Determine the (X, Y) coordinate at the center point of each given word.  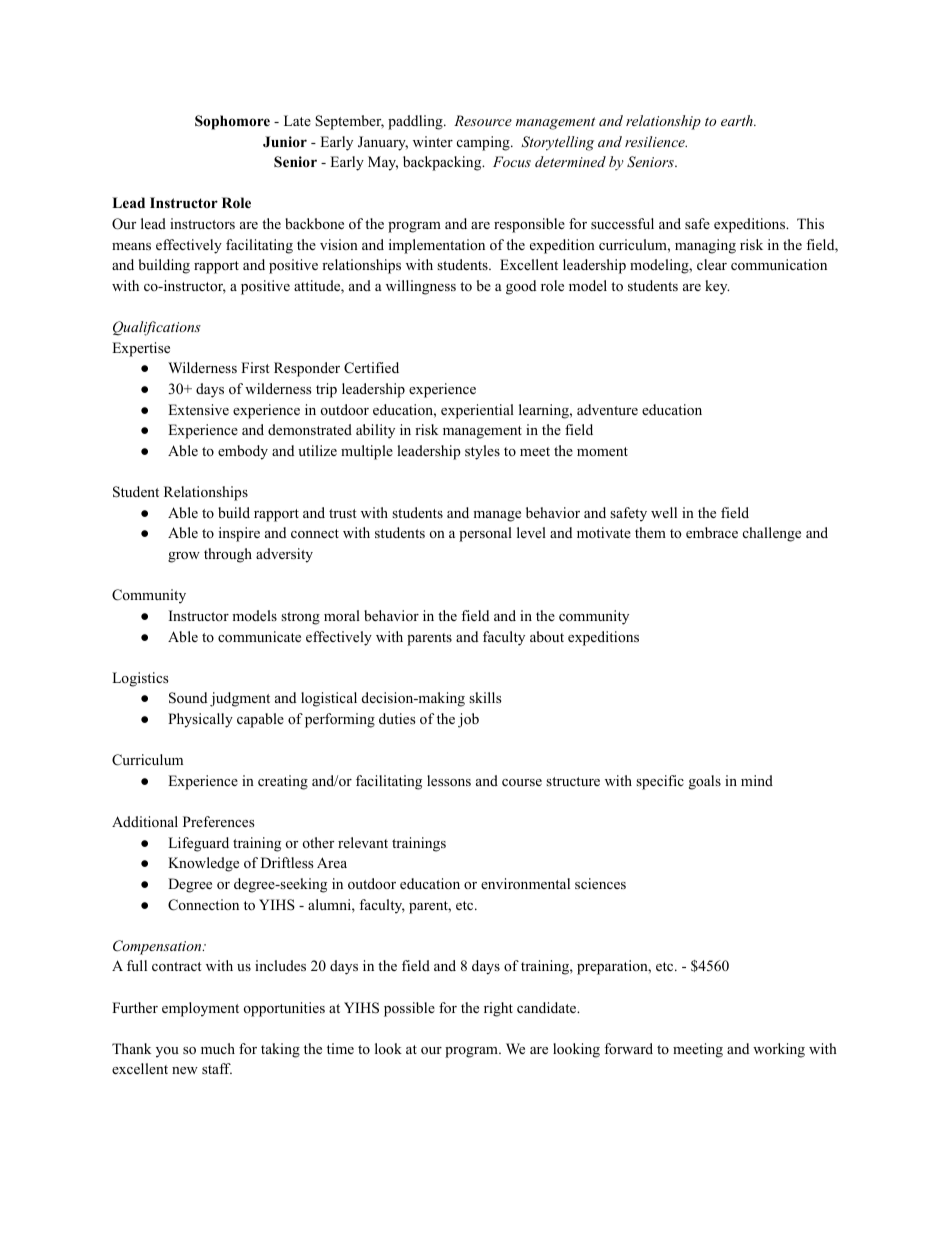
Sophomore (232, 122)
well (664, 512)
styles (482, 452)
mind (757, 780)
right (498, 1009)
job (468, 720)
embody (243, 452)
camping (484, 143)
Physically (200, 720)
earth (738, 120)
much (218, 1048)
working (779, 1050)
